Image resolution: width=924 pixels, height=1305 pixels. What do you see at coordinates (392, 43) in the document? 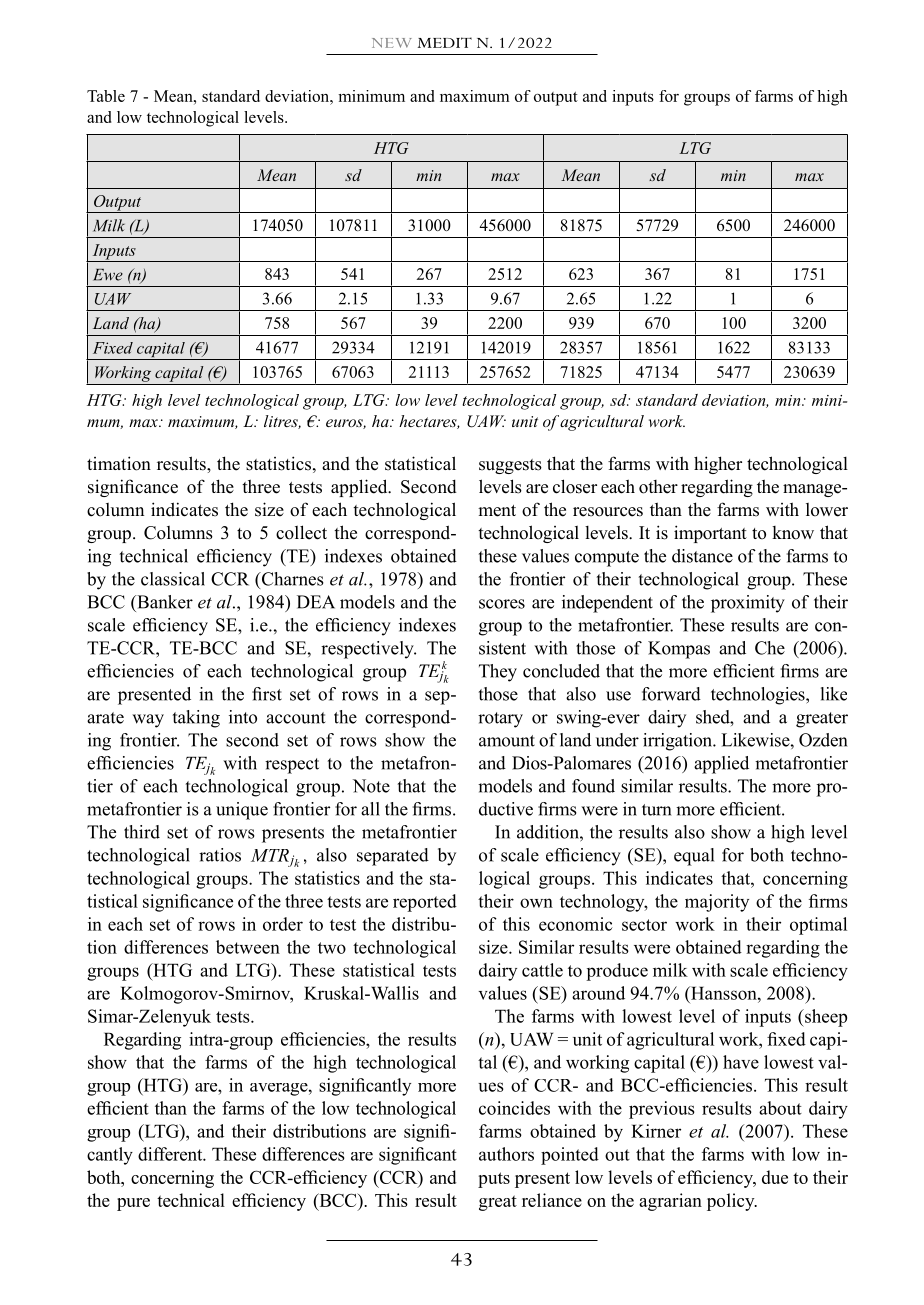
I see `NEW` at bounding box center [392, 43].
